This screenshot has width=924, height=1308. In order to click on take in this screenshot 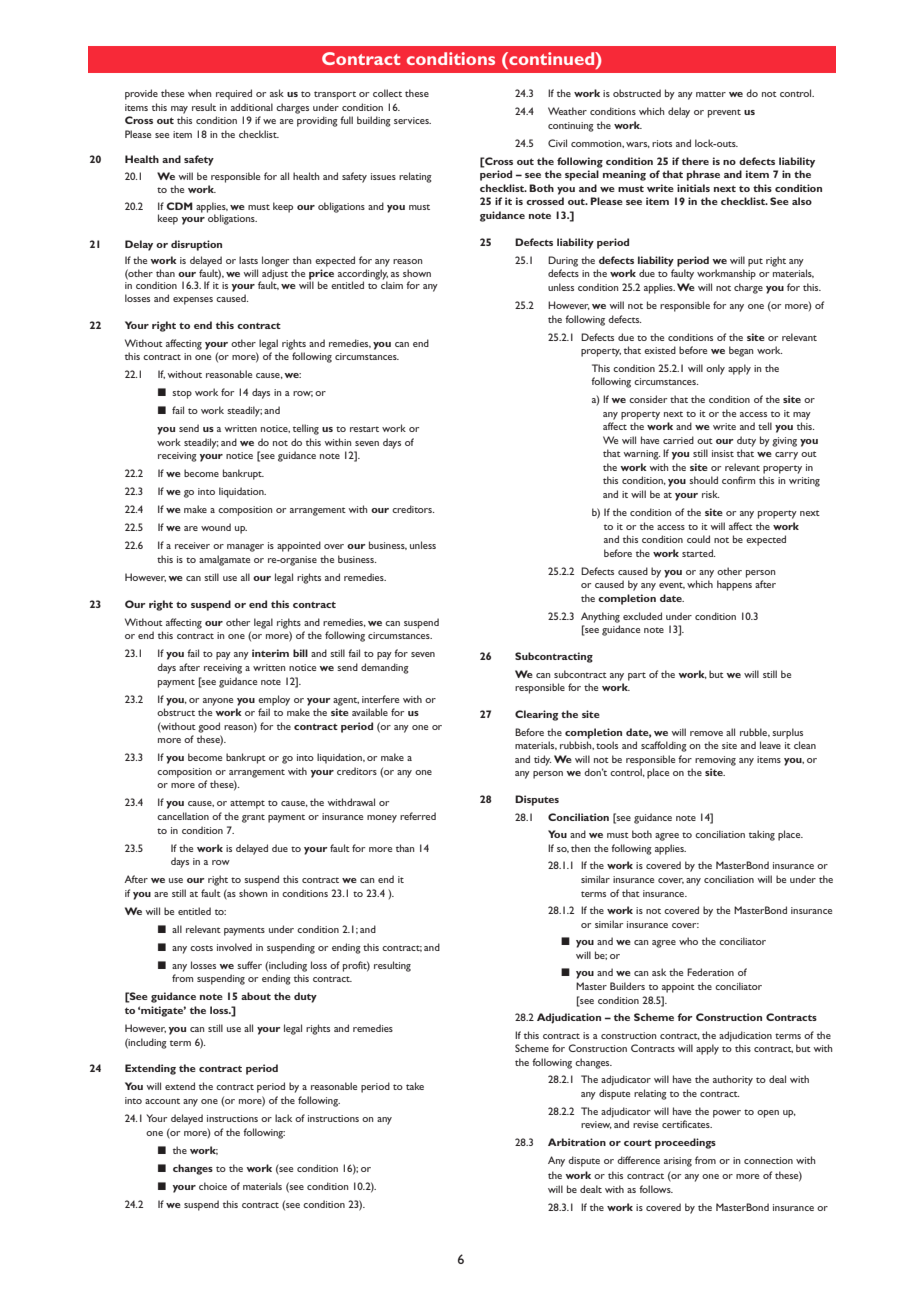, I will do `click(415, 1086)`.
